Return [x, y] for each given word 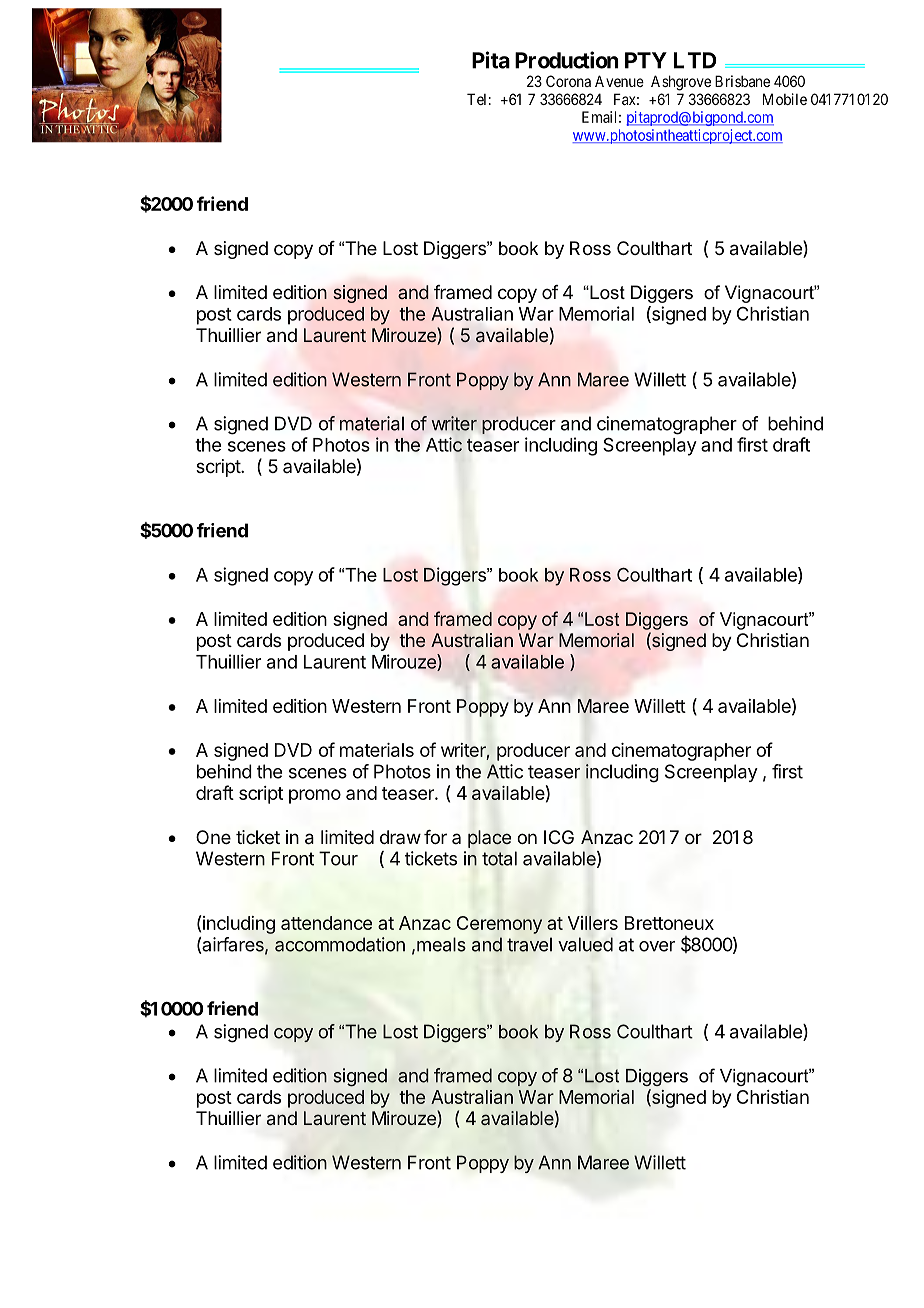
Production [567, 60]
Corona [568, 81]
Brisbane [742, 81]
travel [529, 944]
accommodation [340, 944]
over [657, 946]
